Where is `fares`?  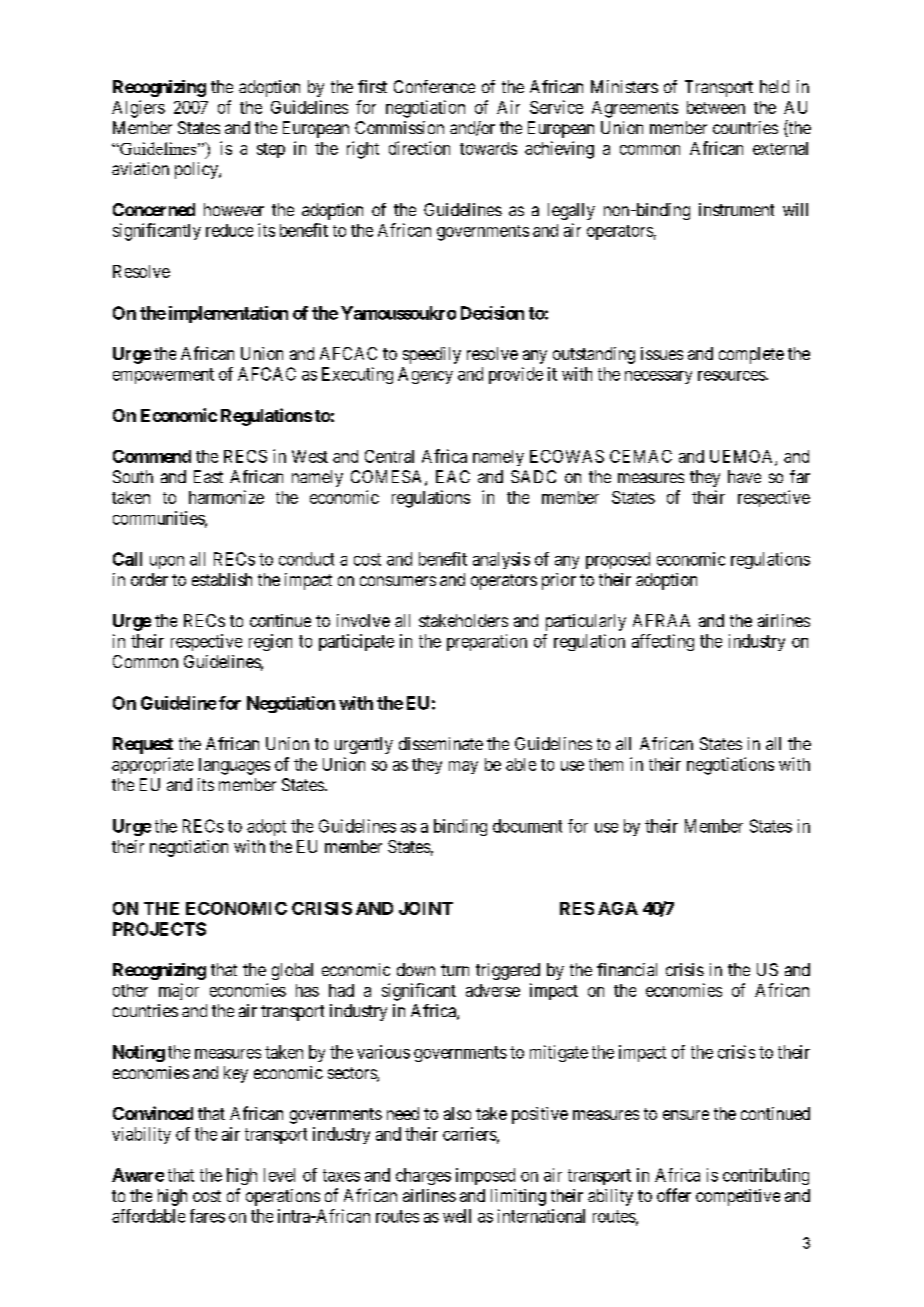
fares is located at coordinates (207, 1216).
